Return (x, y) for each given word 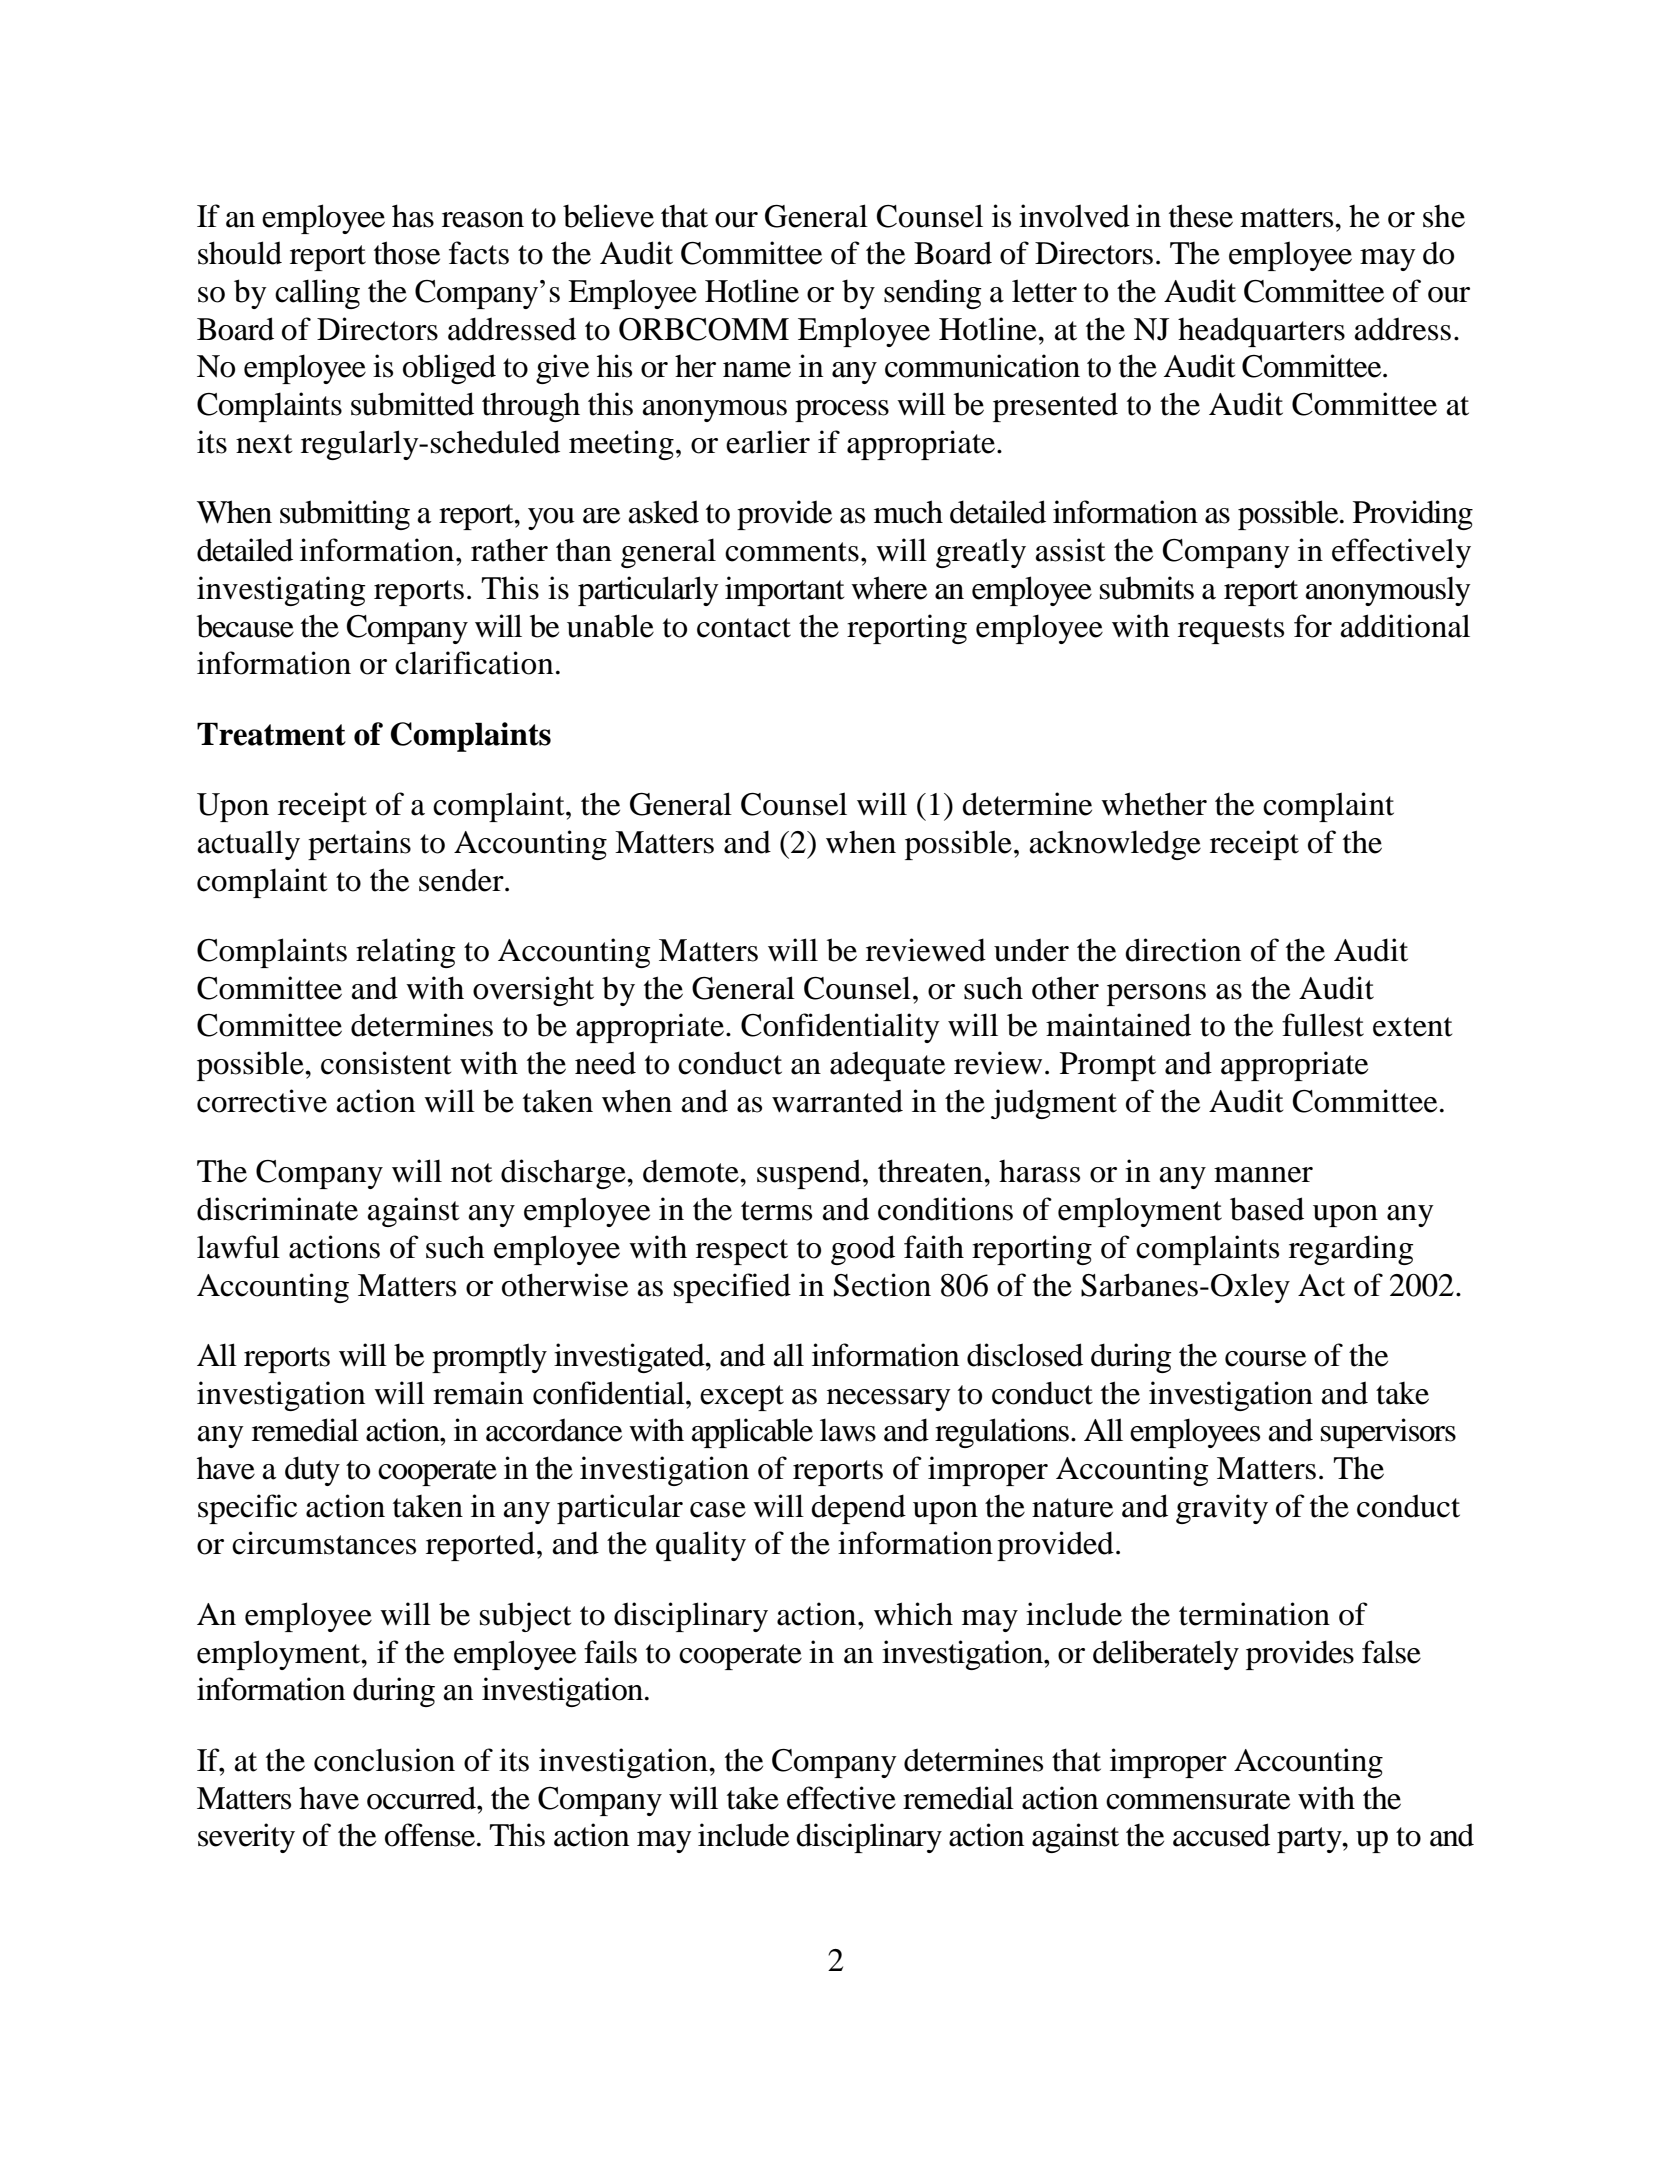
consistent (386, 1063)
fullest (1323, 1025)
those (407, 253)
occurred (423, 1798)
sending (933, 294)
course (1265, 1359)
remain (478, 1393)
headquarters (1261, 332)
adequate (887, 1066)
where (889, 588)
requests (1231, 631)
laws (848, 1430)
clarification (474, 663)
